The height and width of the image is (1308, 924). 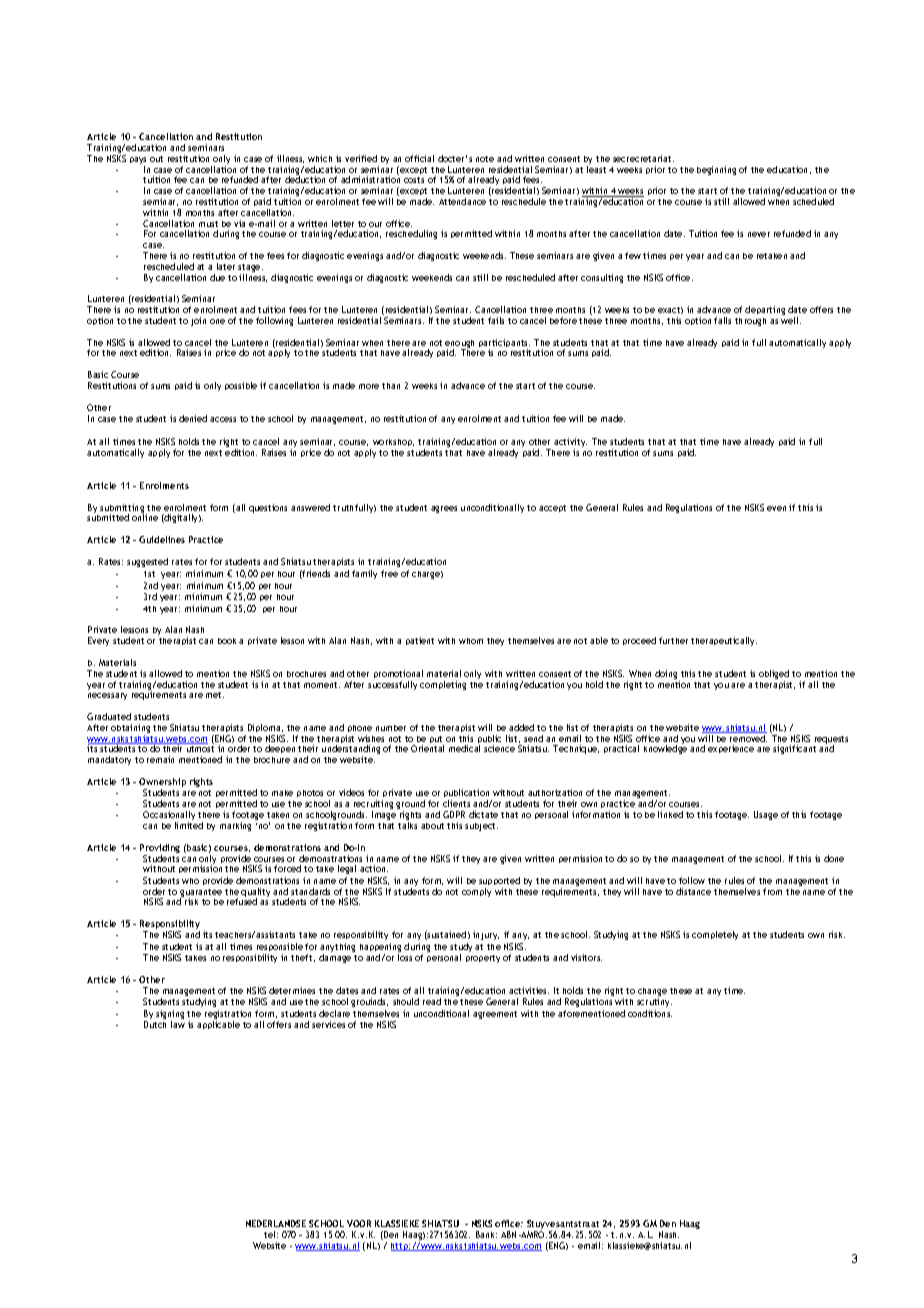 I want to click on completely, so click(x=715, y=935).
